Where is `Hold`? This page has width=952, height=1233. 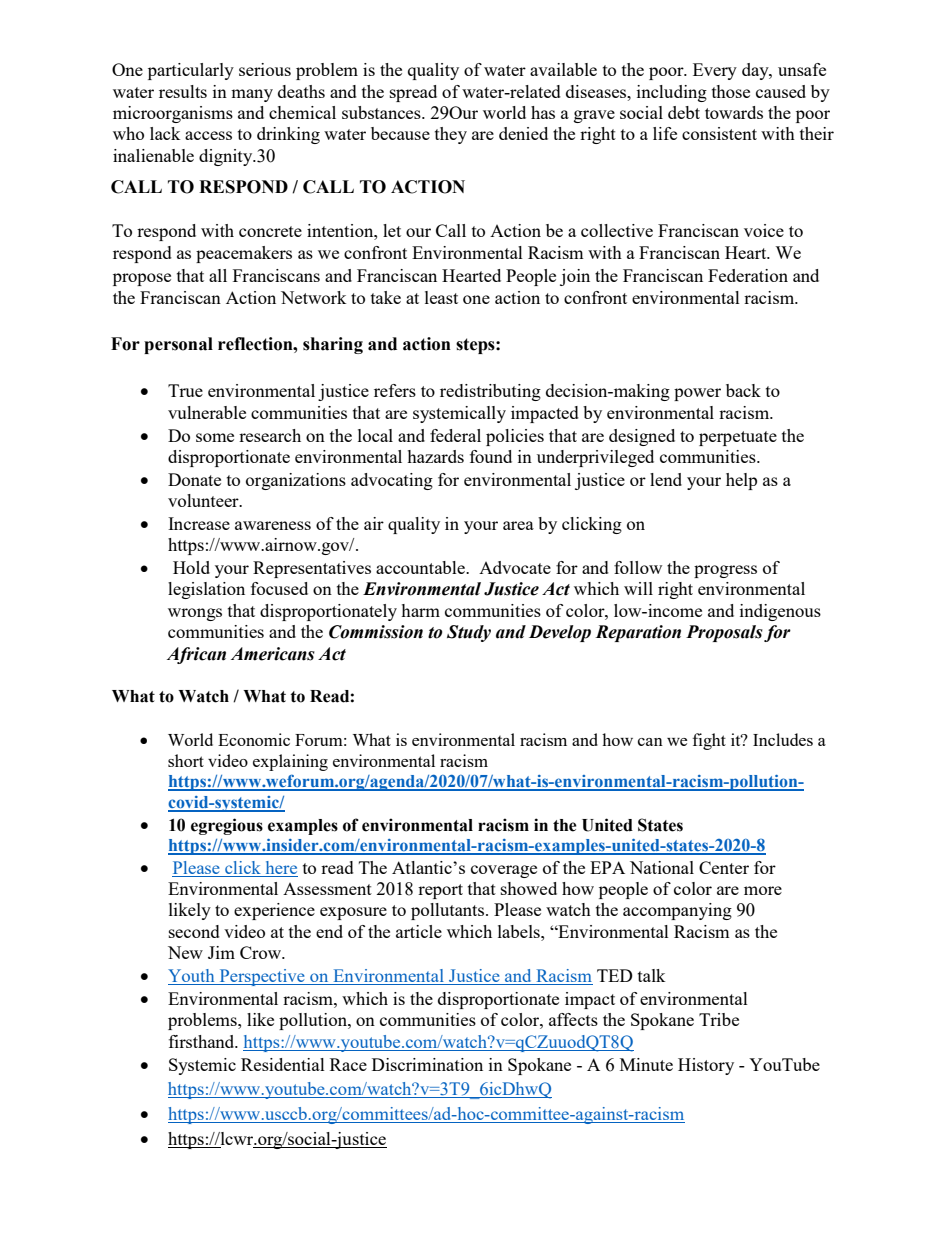 Hold is located at coordinates (191, 567).
